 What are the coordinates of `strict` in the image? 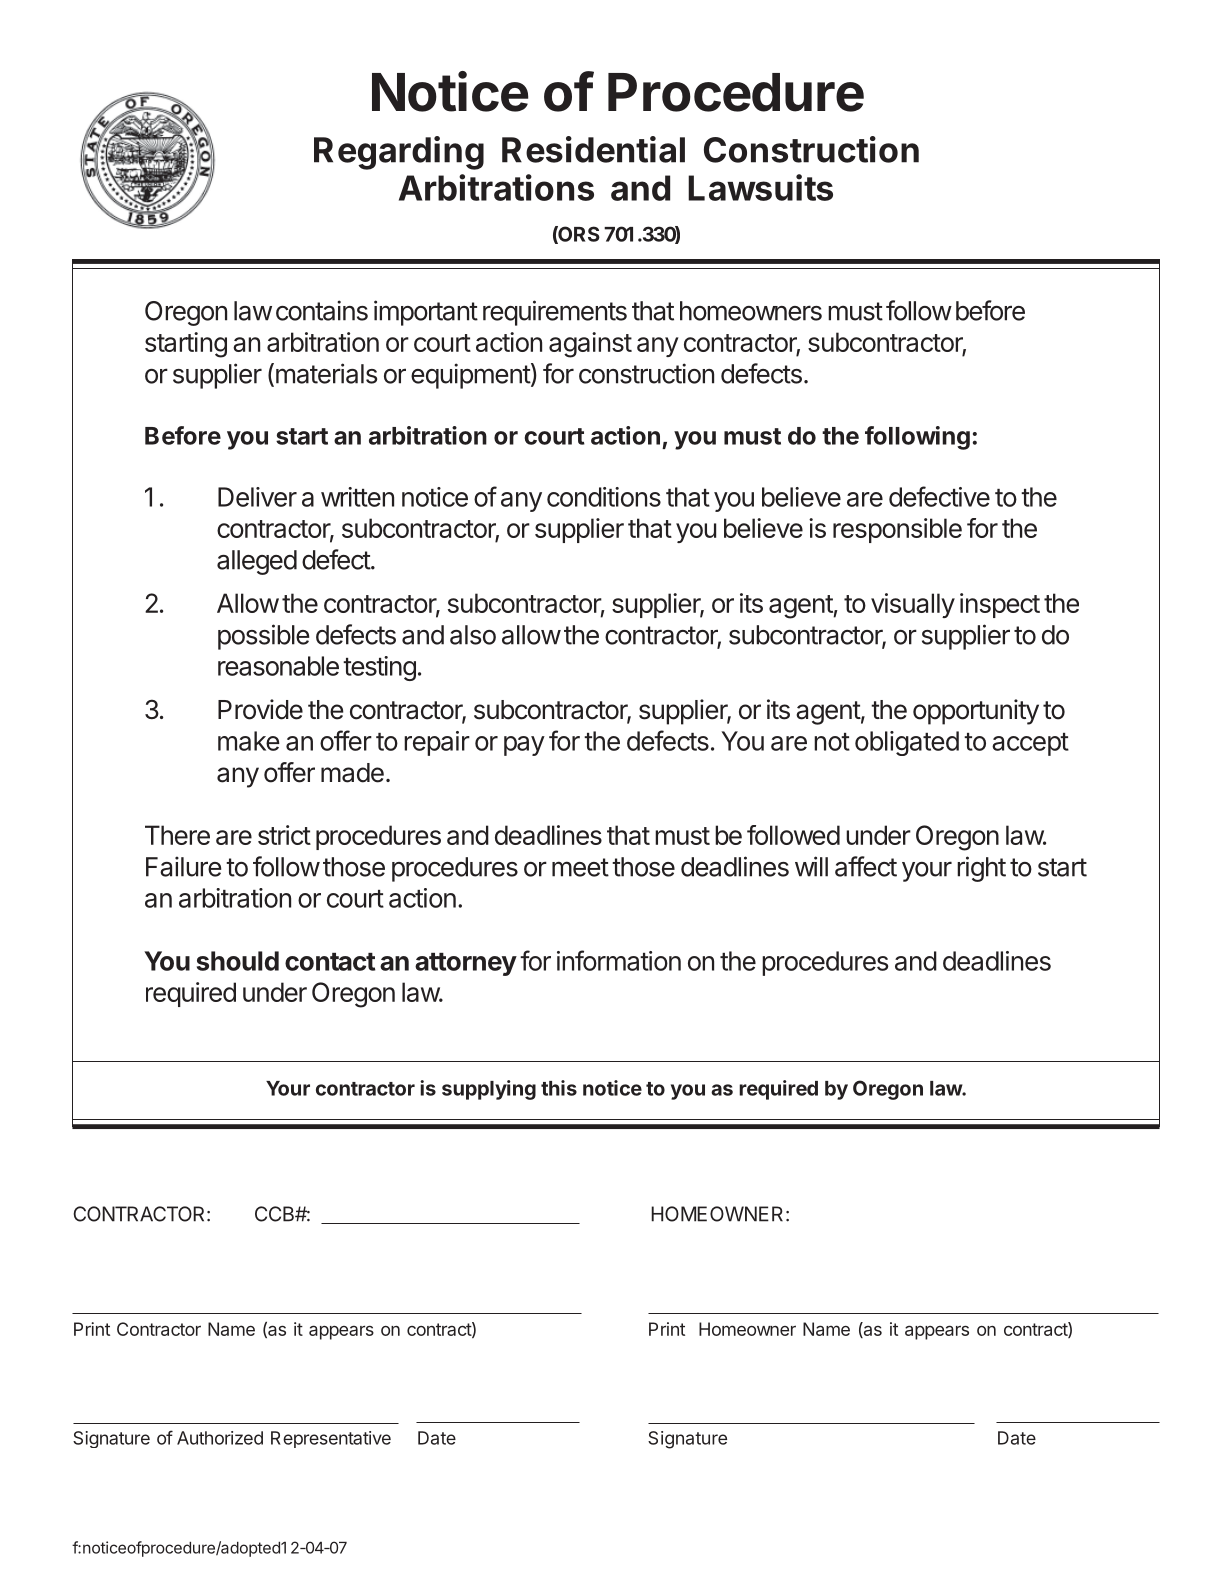 It's located at (284, 835).
